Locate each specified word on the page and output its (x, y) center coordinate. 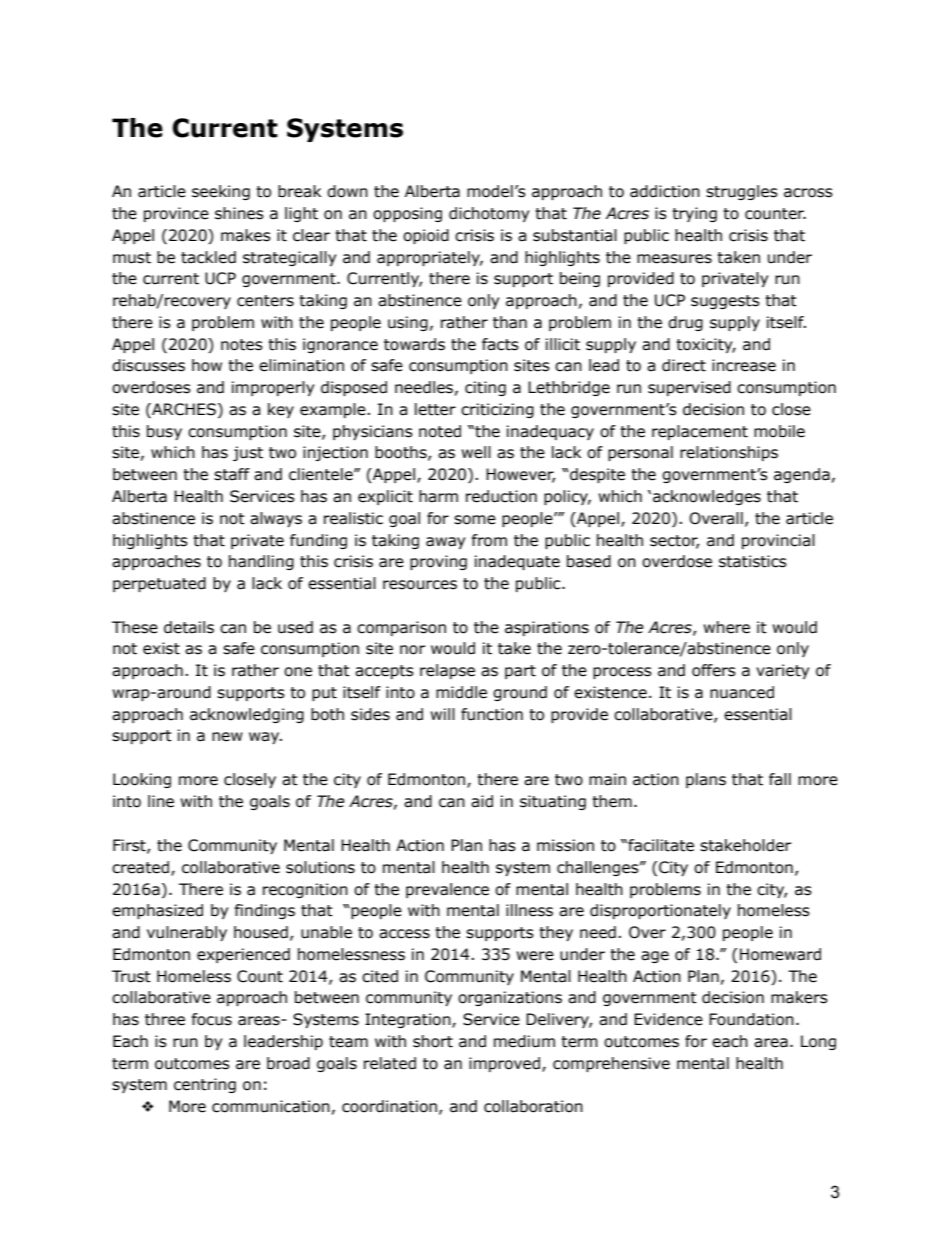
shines (239, 213)
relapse (447, 671)
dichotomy (489, 214)
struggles (742, 192)
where (726, 627)
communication (271, 1106)
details (189, 627)
